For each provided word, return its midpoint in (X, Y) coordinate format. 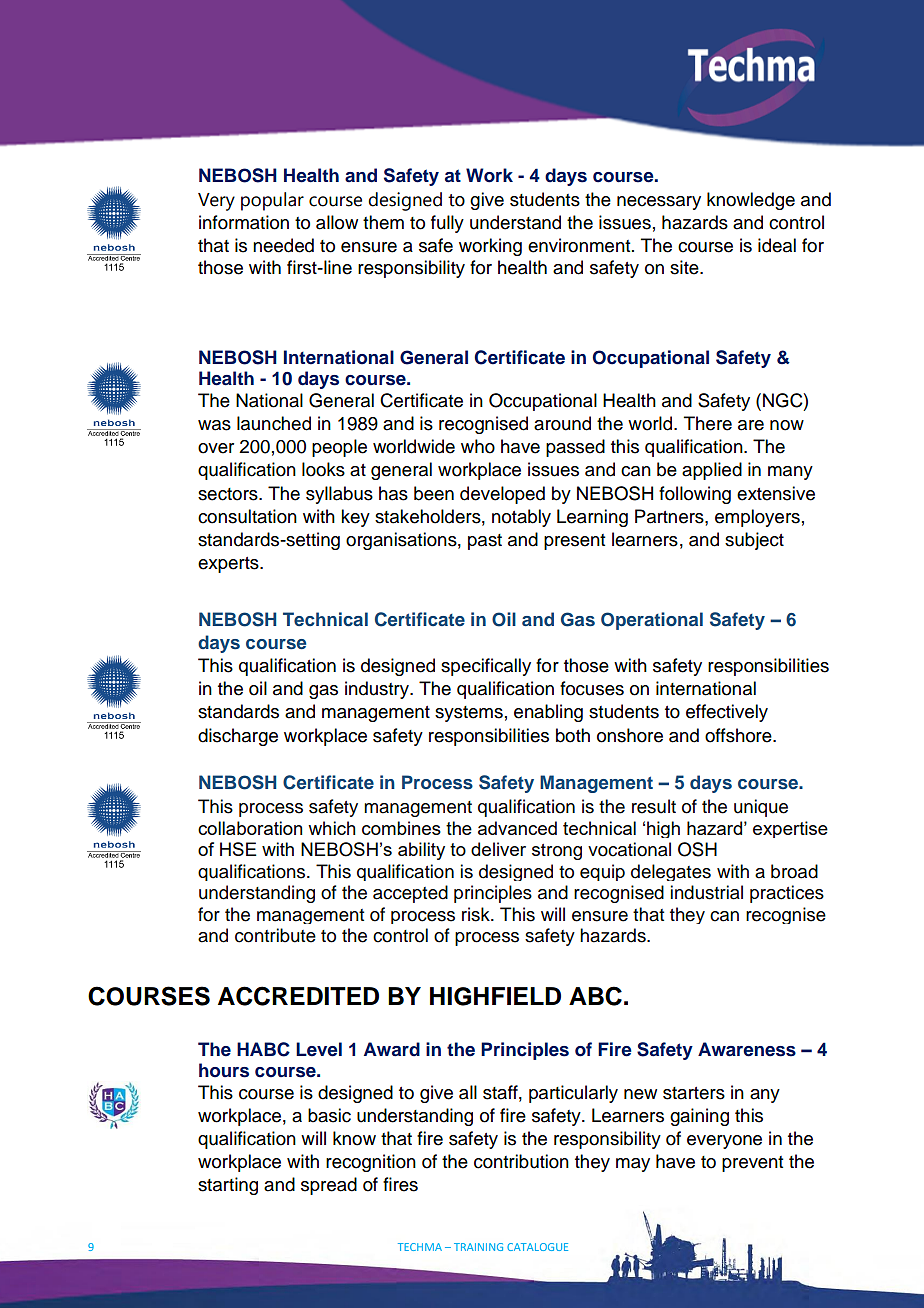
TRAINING (478, 1247)
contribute (275, 935)
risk (477, 914)
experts (229, 565)
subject (754, 541)
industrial (707, 892)
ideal (777, 245)
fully (447, 224)
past (485, 542)
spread (329, 1186)
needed (283, 245)
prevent (752, 1164)
